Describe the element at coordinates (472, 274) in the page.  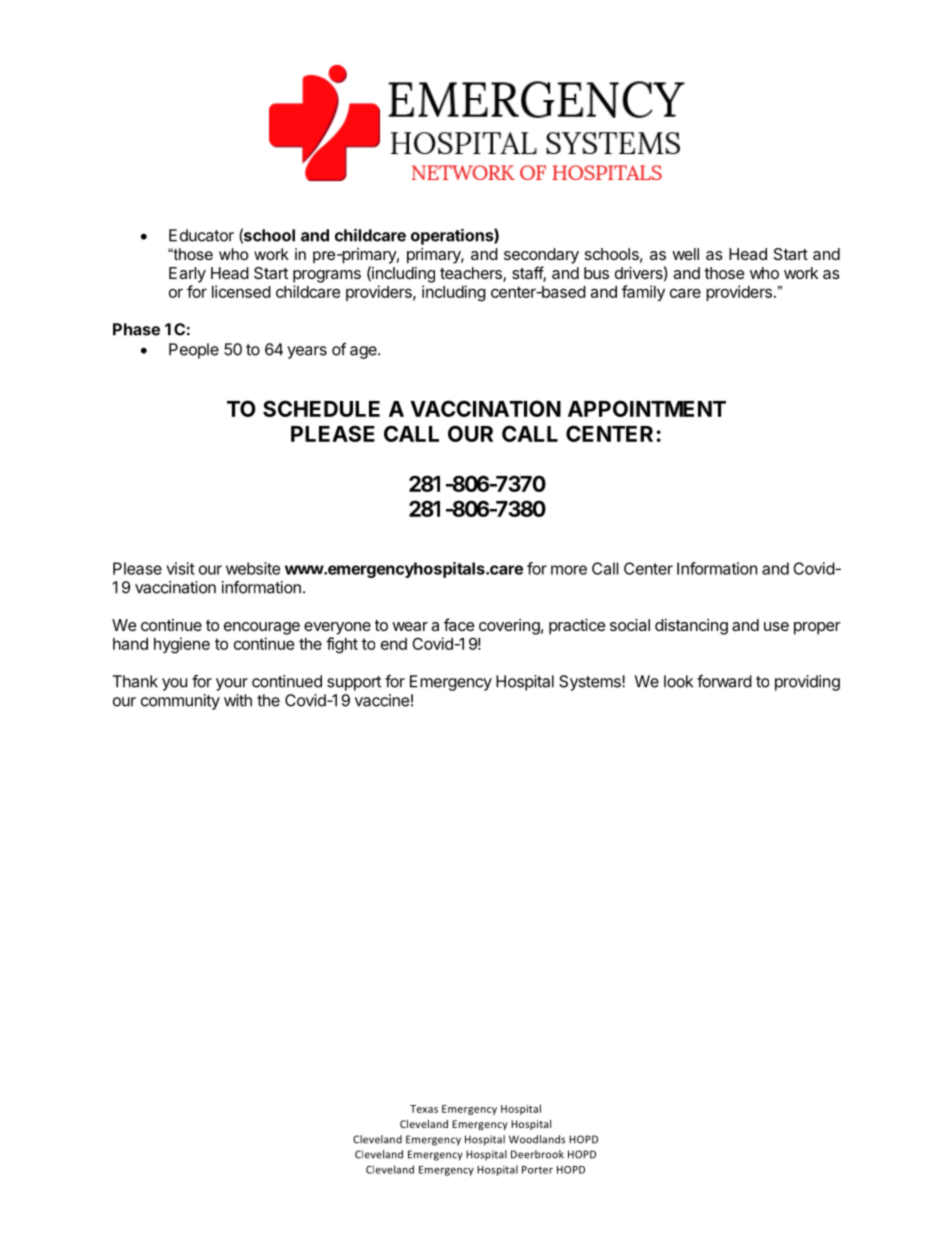
I see `teachers` at that location.
